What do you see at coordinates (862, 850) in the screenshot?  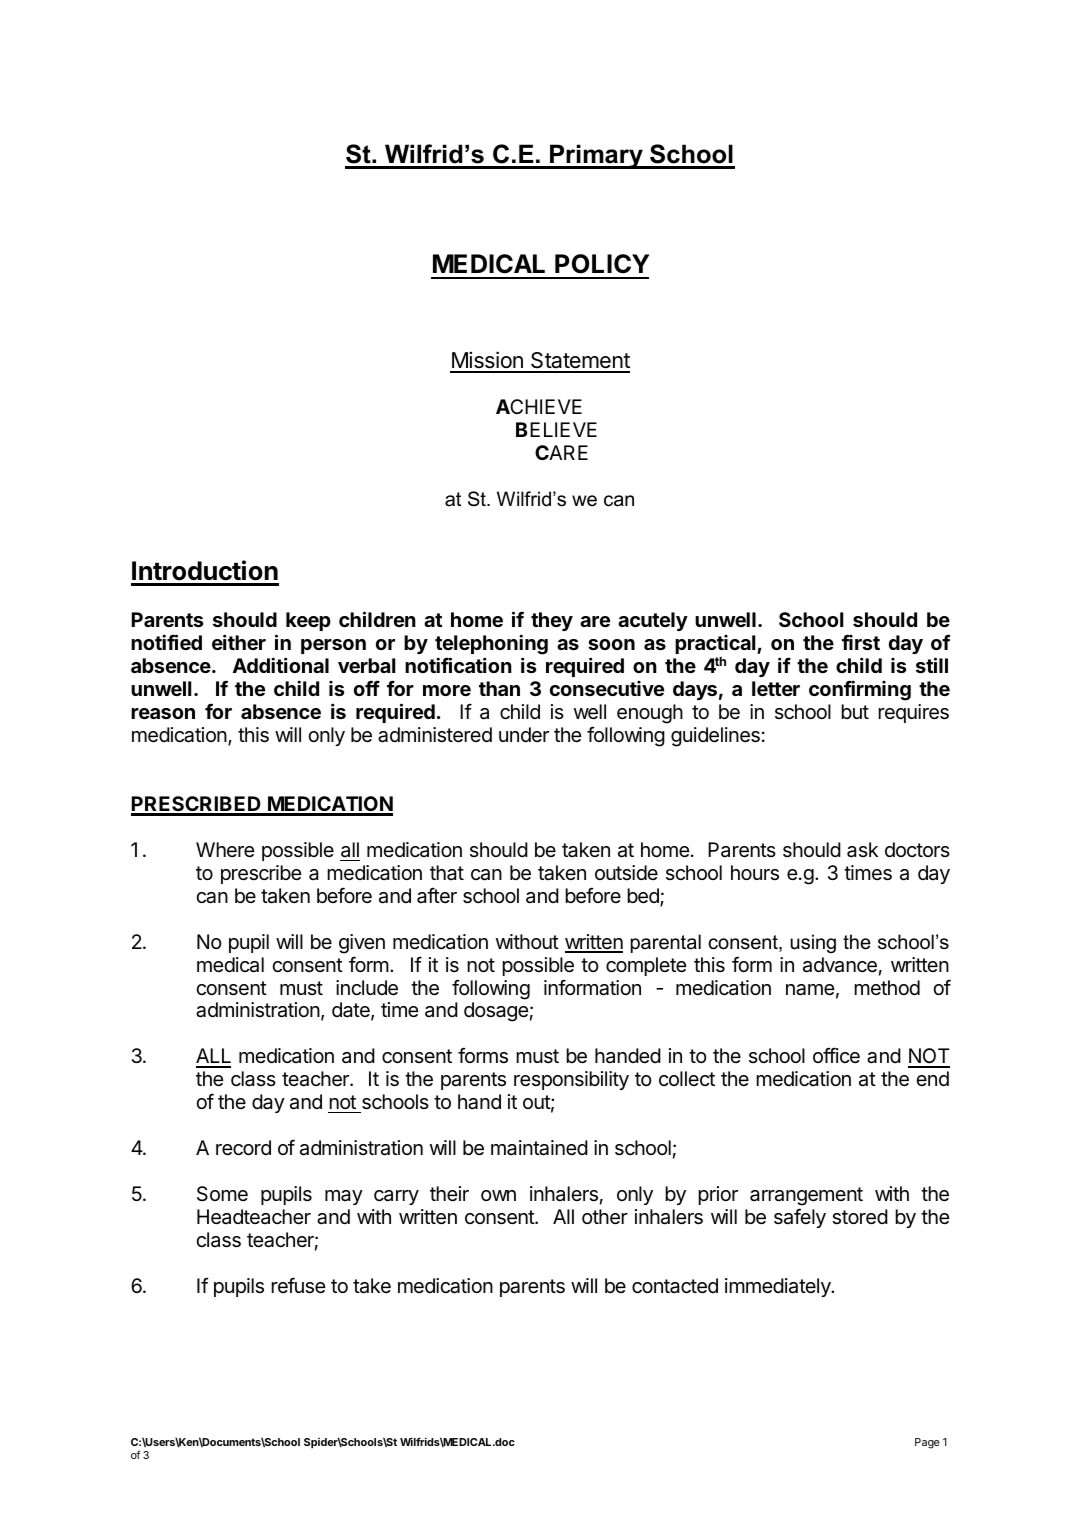 I see `ask` at bounding box center [862, 850].
